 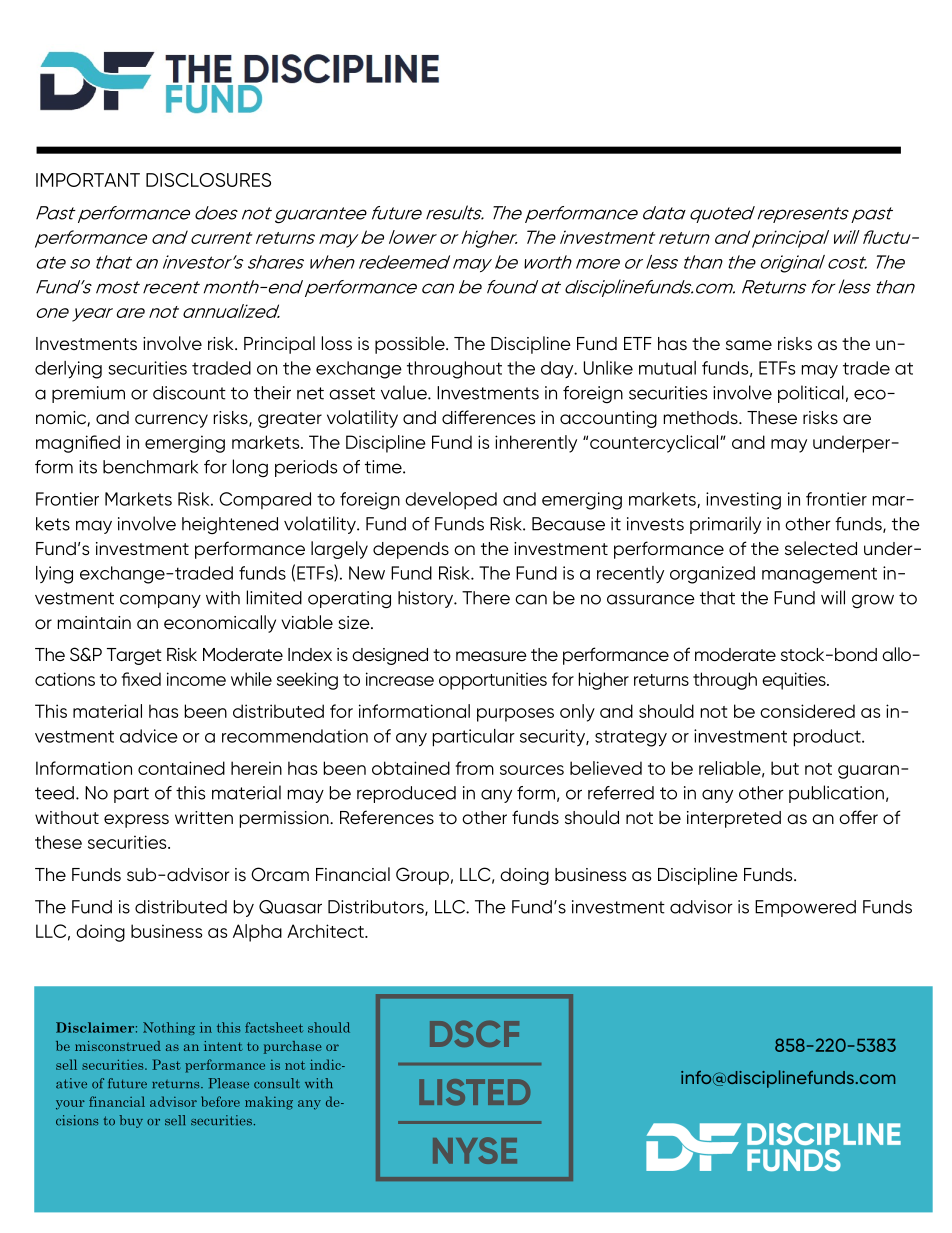 What do you see at coordinates (749, 345) in the screenshot?
I see `same` at bounding box center [749, 345].
